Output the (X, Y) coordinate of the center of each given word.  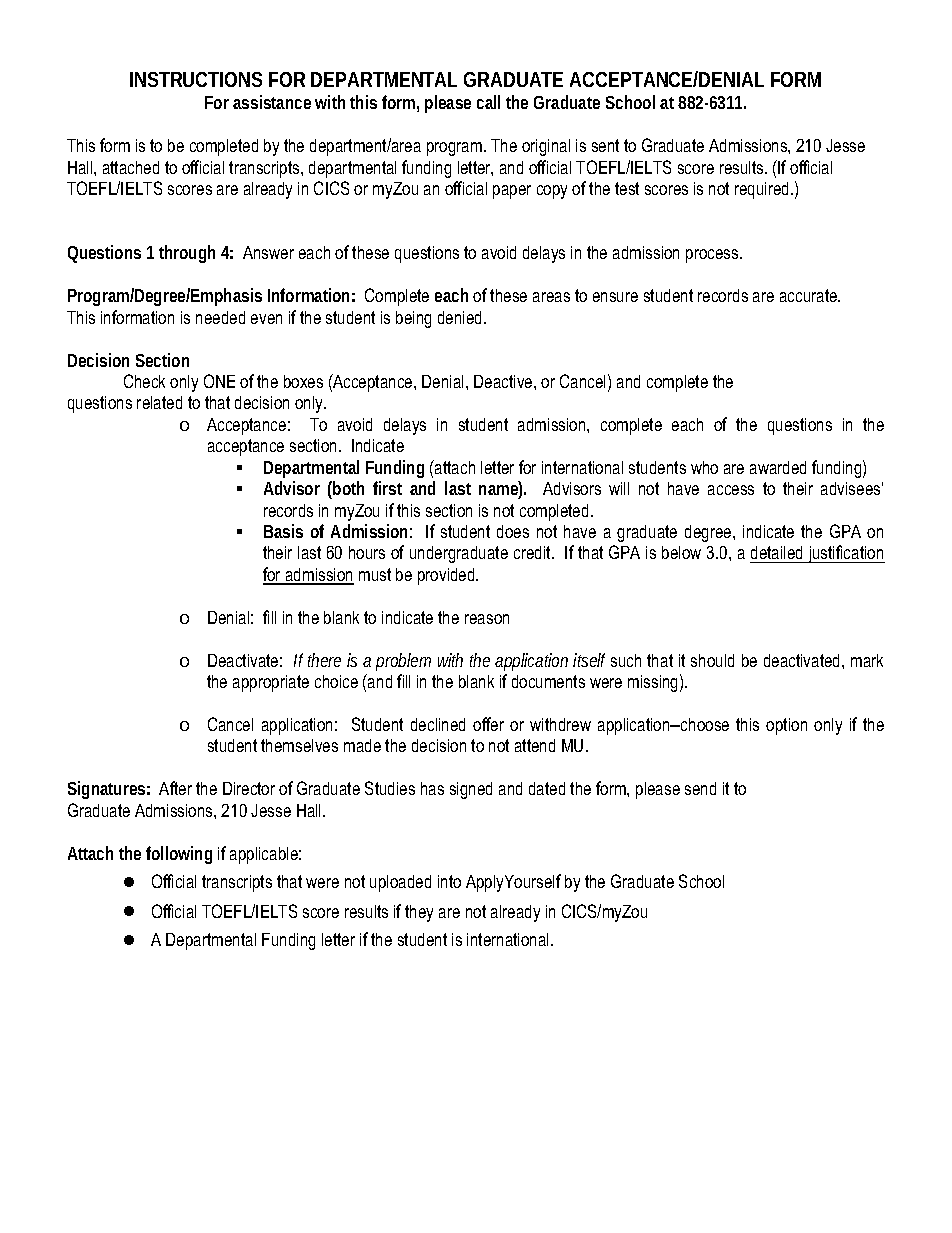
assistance (272, 102)
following (179, 855)
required (763, 190)
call (488, 102)
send (700, 788)
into (449, 881)
